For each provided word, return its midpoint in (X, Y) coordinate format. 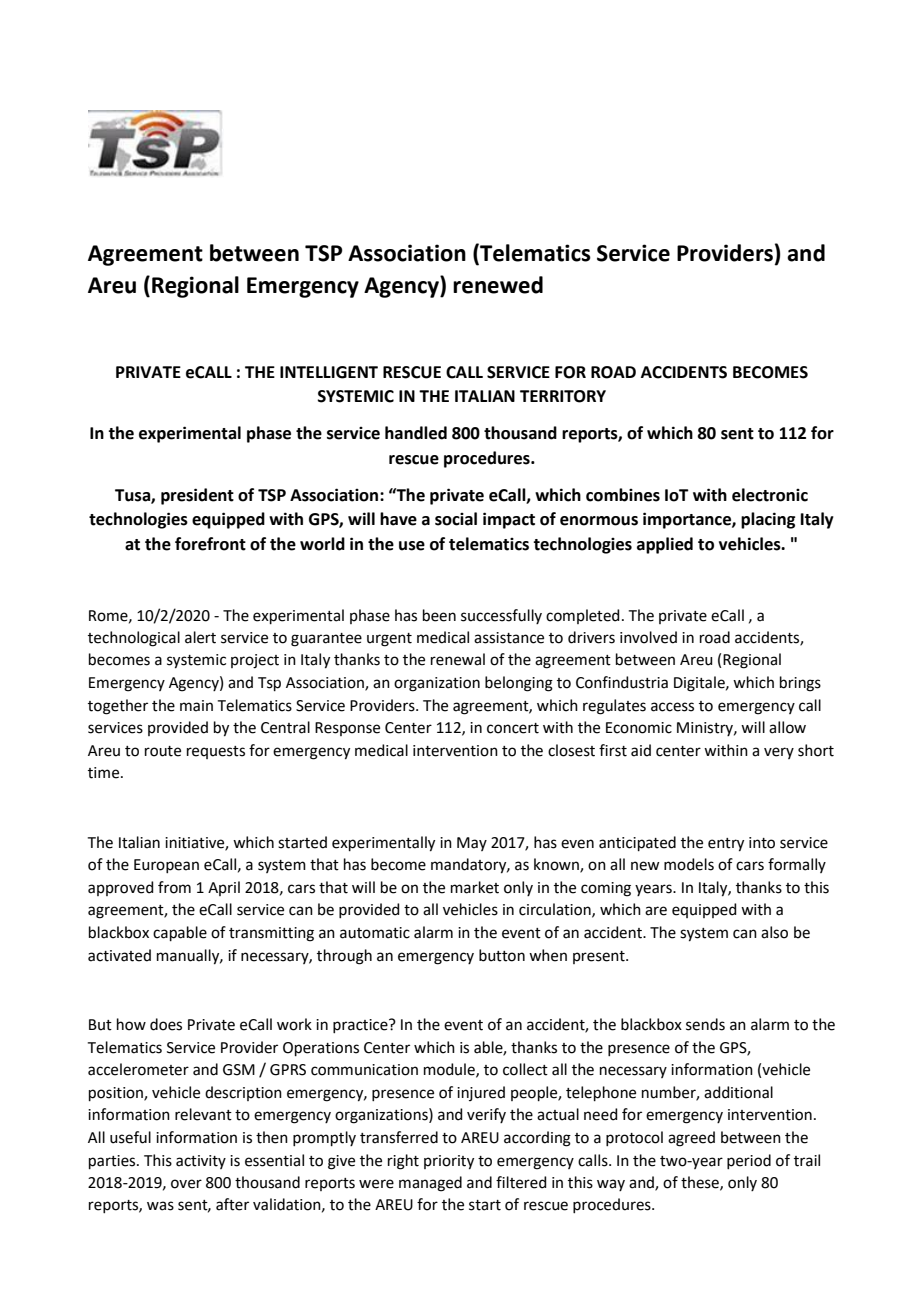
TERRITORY (563, 396)
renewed (498, 285)
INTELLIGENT (329, 372)
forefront (210, 544)
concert (513, 728)
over (186, 1184)
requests (216, 752)
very (779, 753)
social (456, 519)
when (548, 955)
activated (119, 955)
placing (768, 520)
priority (449, 1162)
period (749, 1161)
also (774, 932)
